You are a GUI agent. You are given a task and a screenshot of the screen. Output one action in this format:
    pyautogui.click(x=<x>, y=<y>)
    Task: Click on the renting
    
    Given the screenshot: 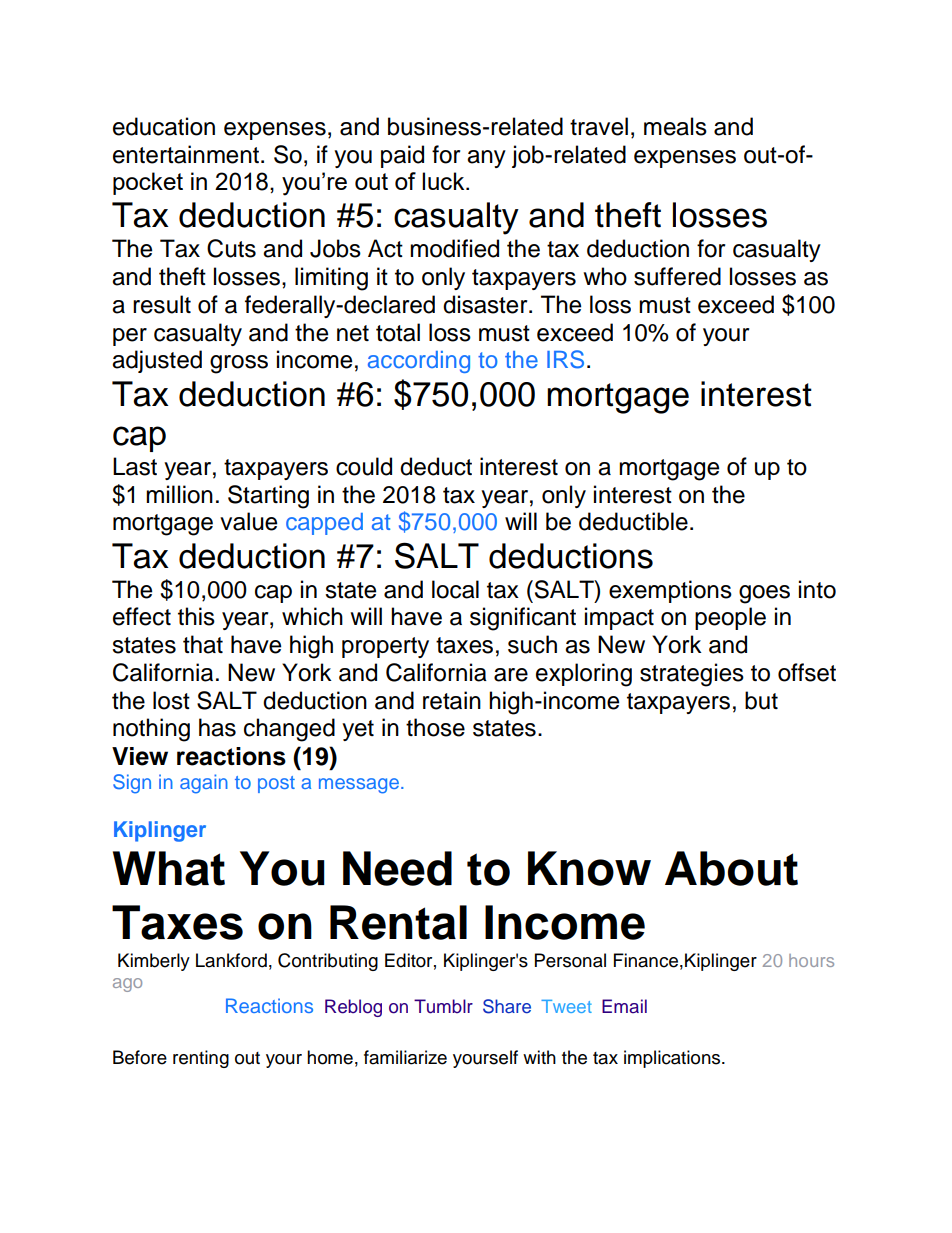 What is the action you would take?
    pyautogui.click(x=201, y=1059)
